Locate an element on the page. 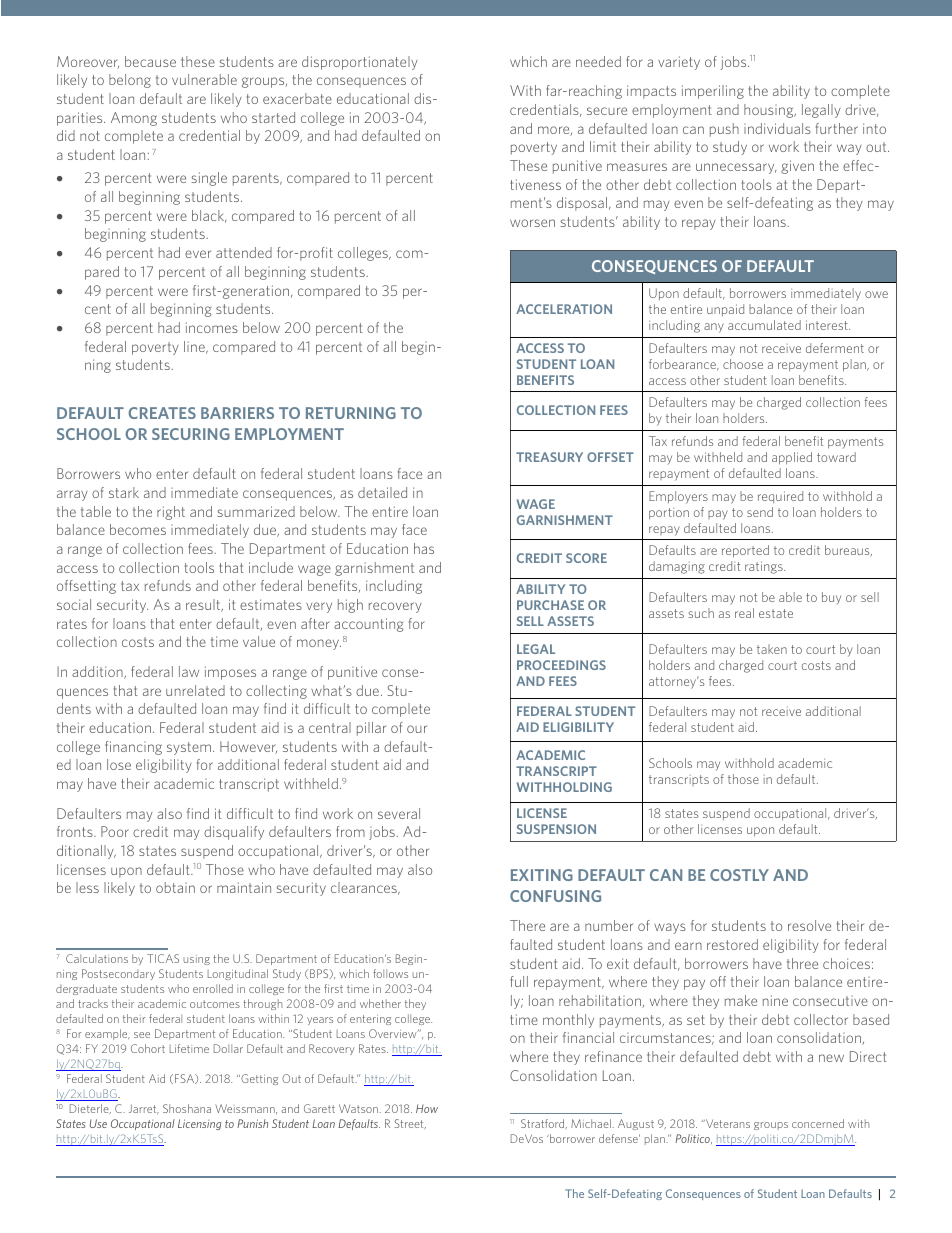 This document has height=1233, width=952. FSA is located at coordinates (186, 1079).
